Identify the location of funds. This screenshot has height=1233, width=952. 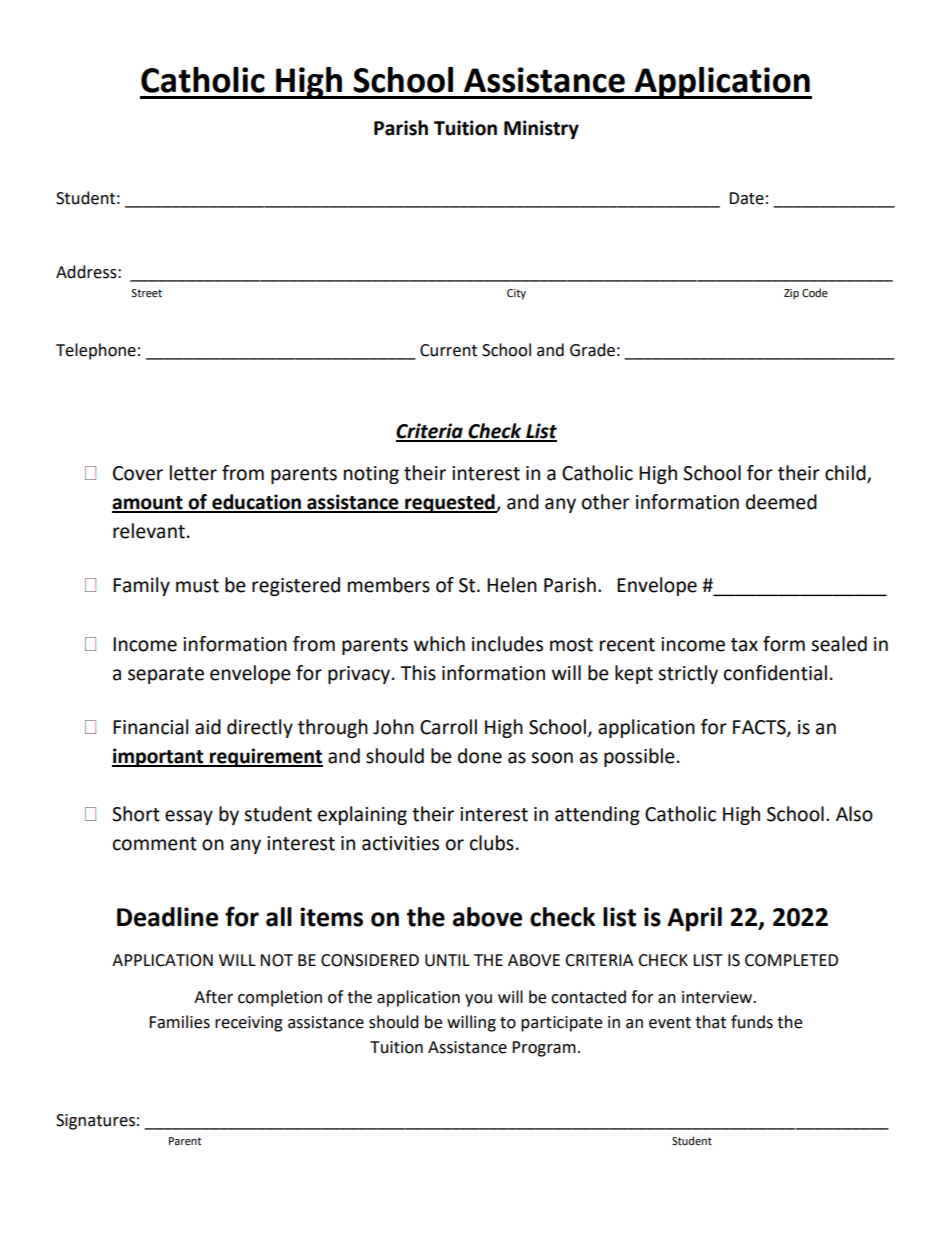
(752, 1022).
